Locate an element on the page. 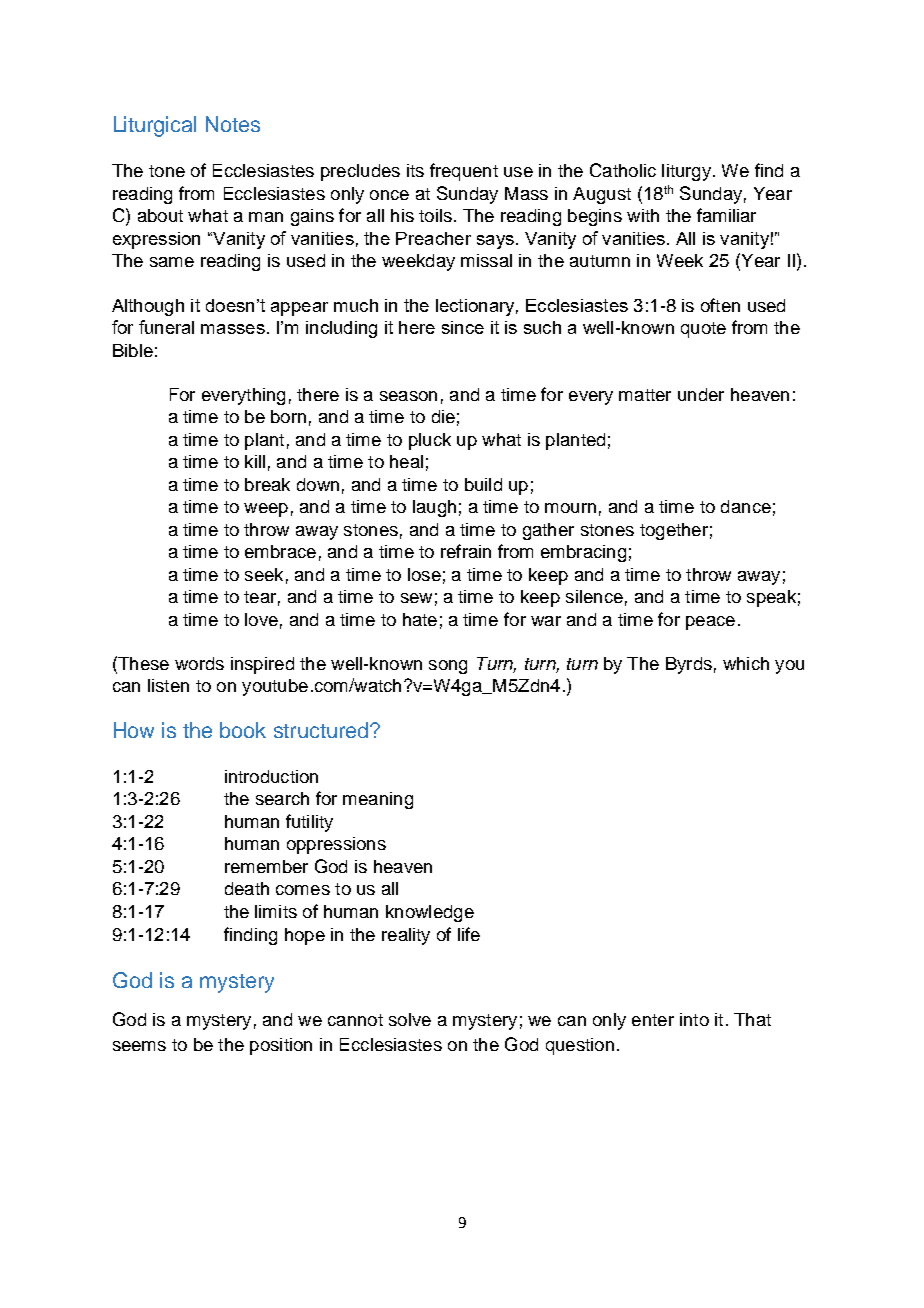  Notes is located at coordinates (233, 124).
